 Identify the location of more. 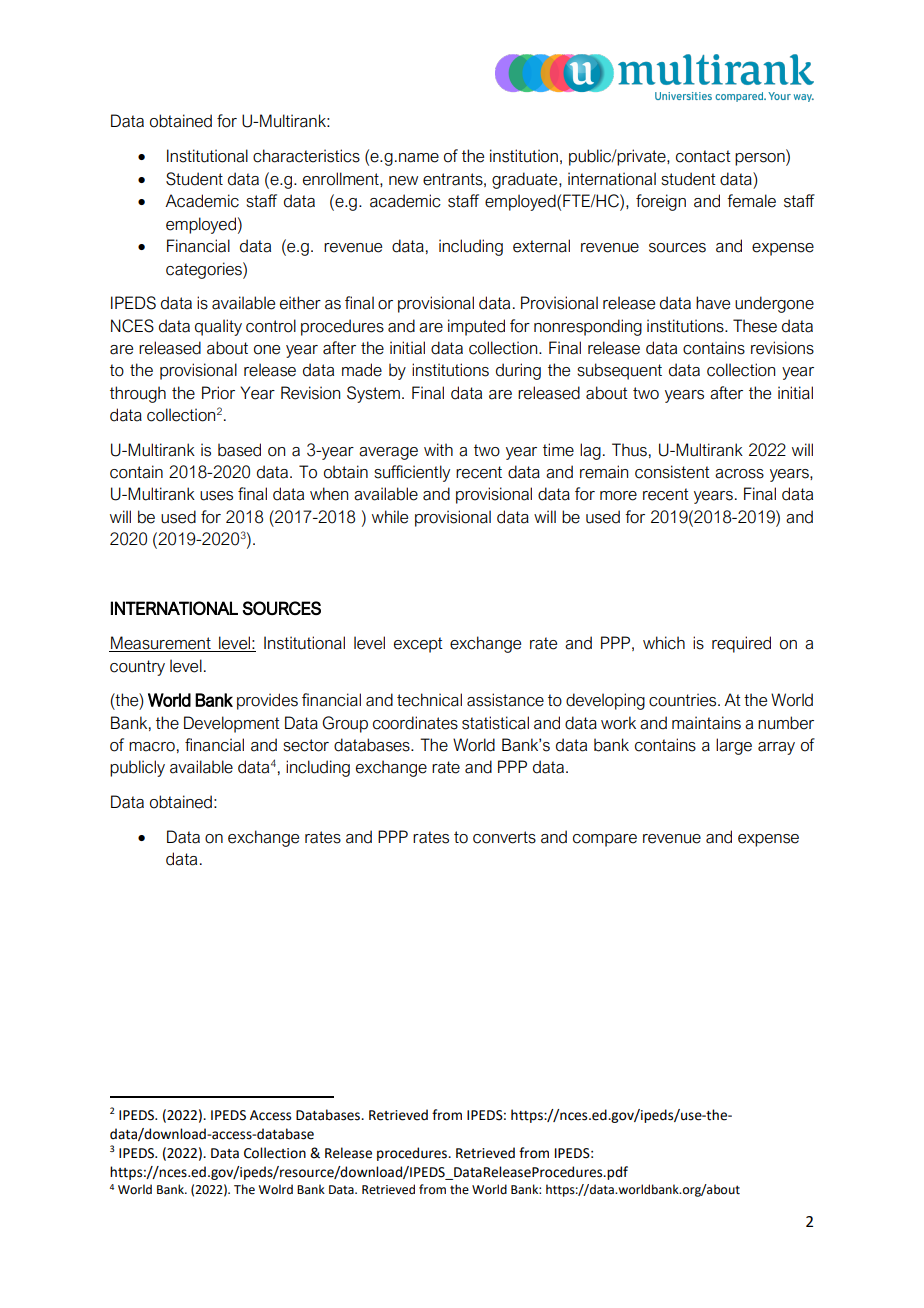
(618, 496).
